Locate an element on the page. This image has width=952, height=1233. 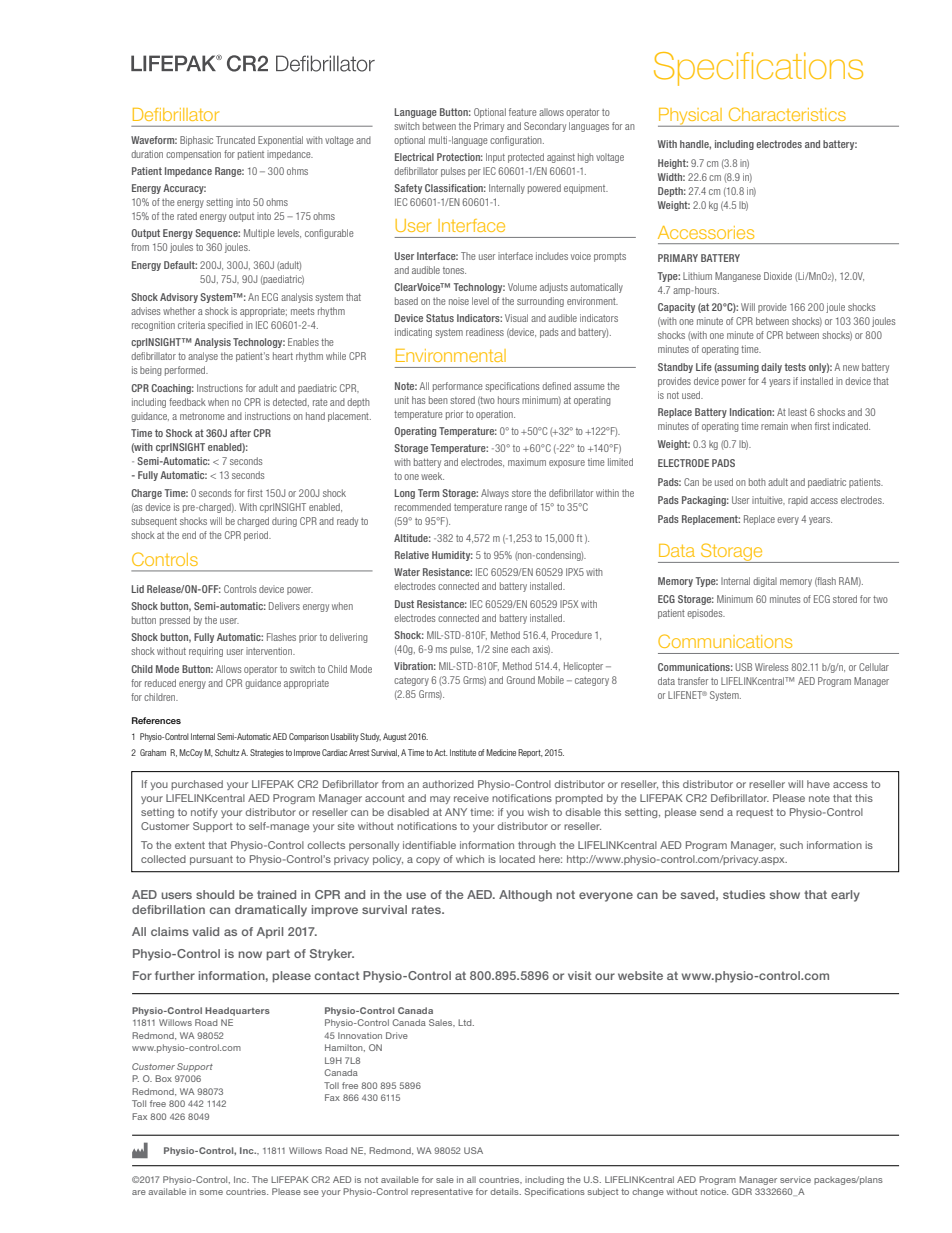
operation is located at coordinates (495, 415).
